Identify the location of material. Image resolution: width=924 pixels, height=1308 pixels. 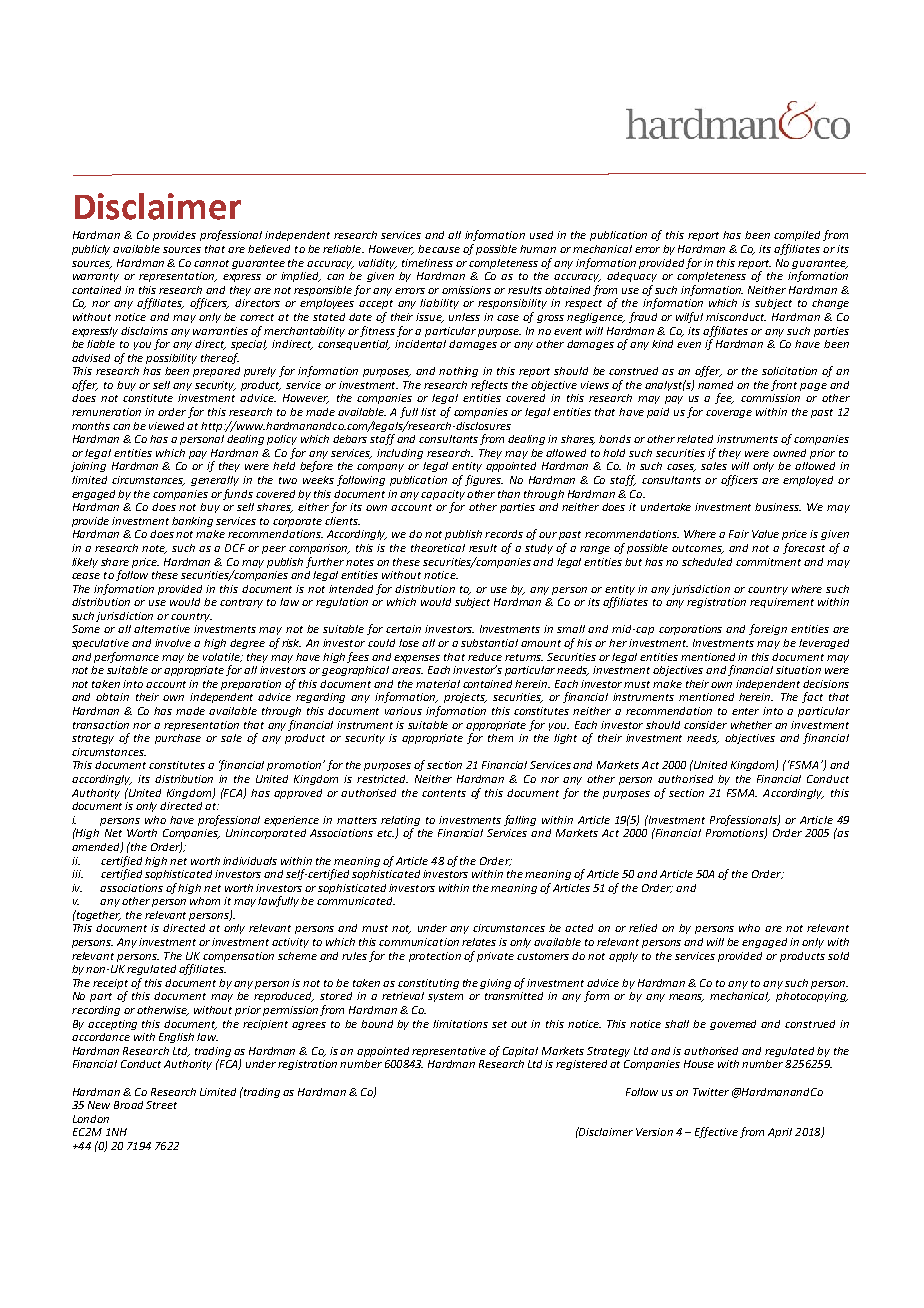
(438, 684).
